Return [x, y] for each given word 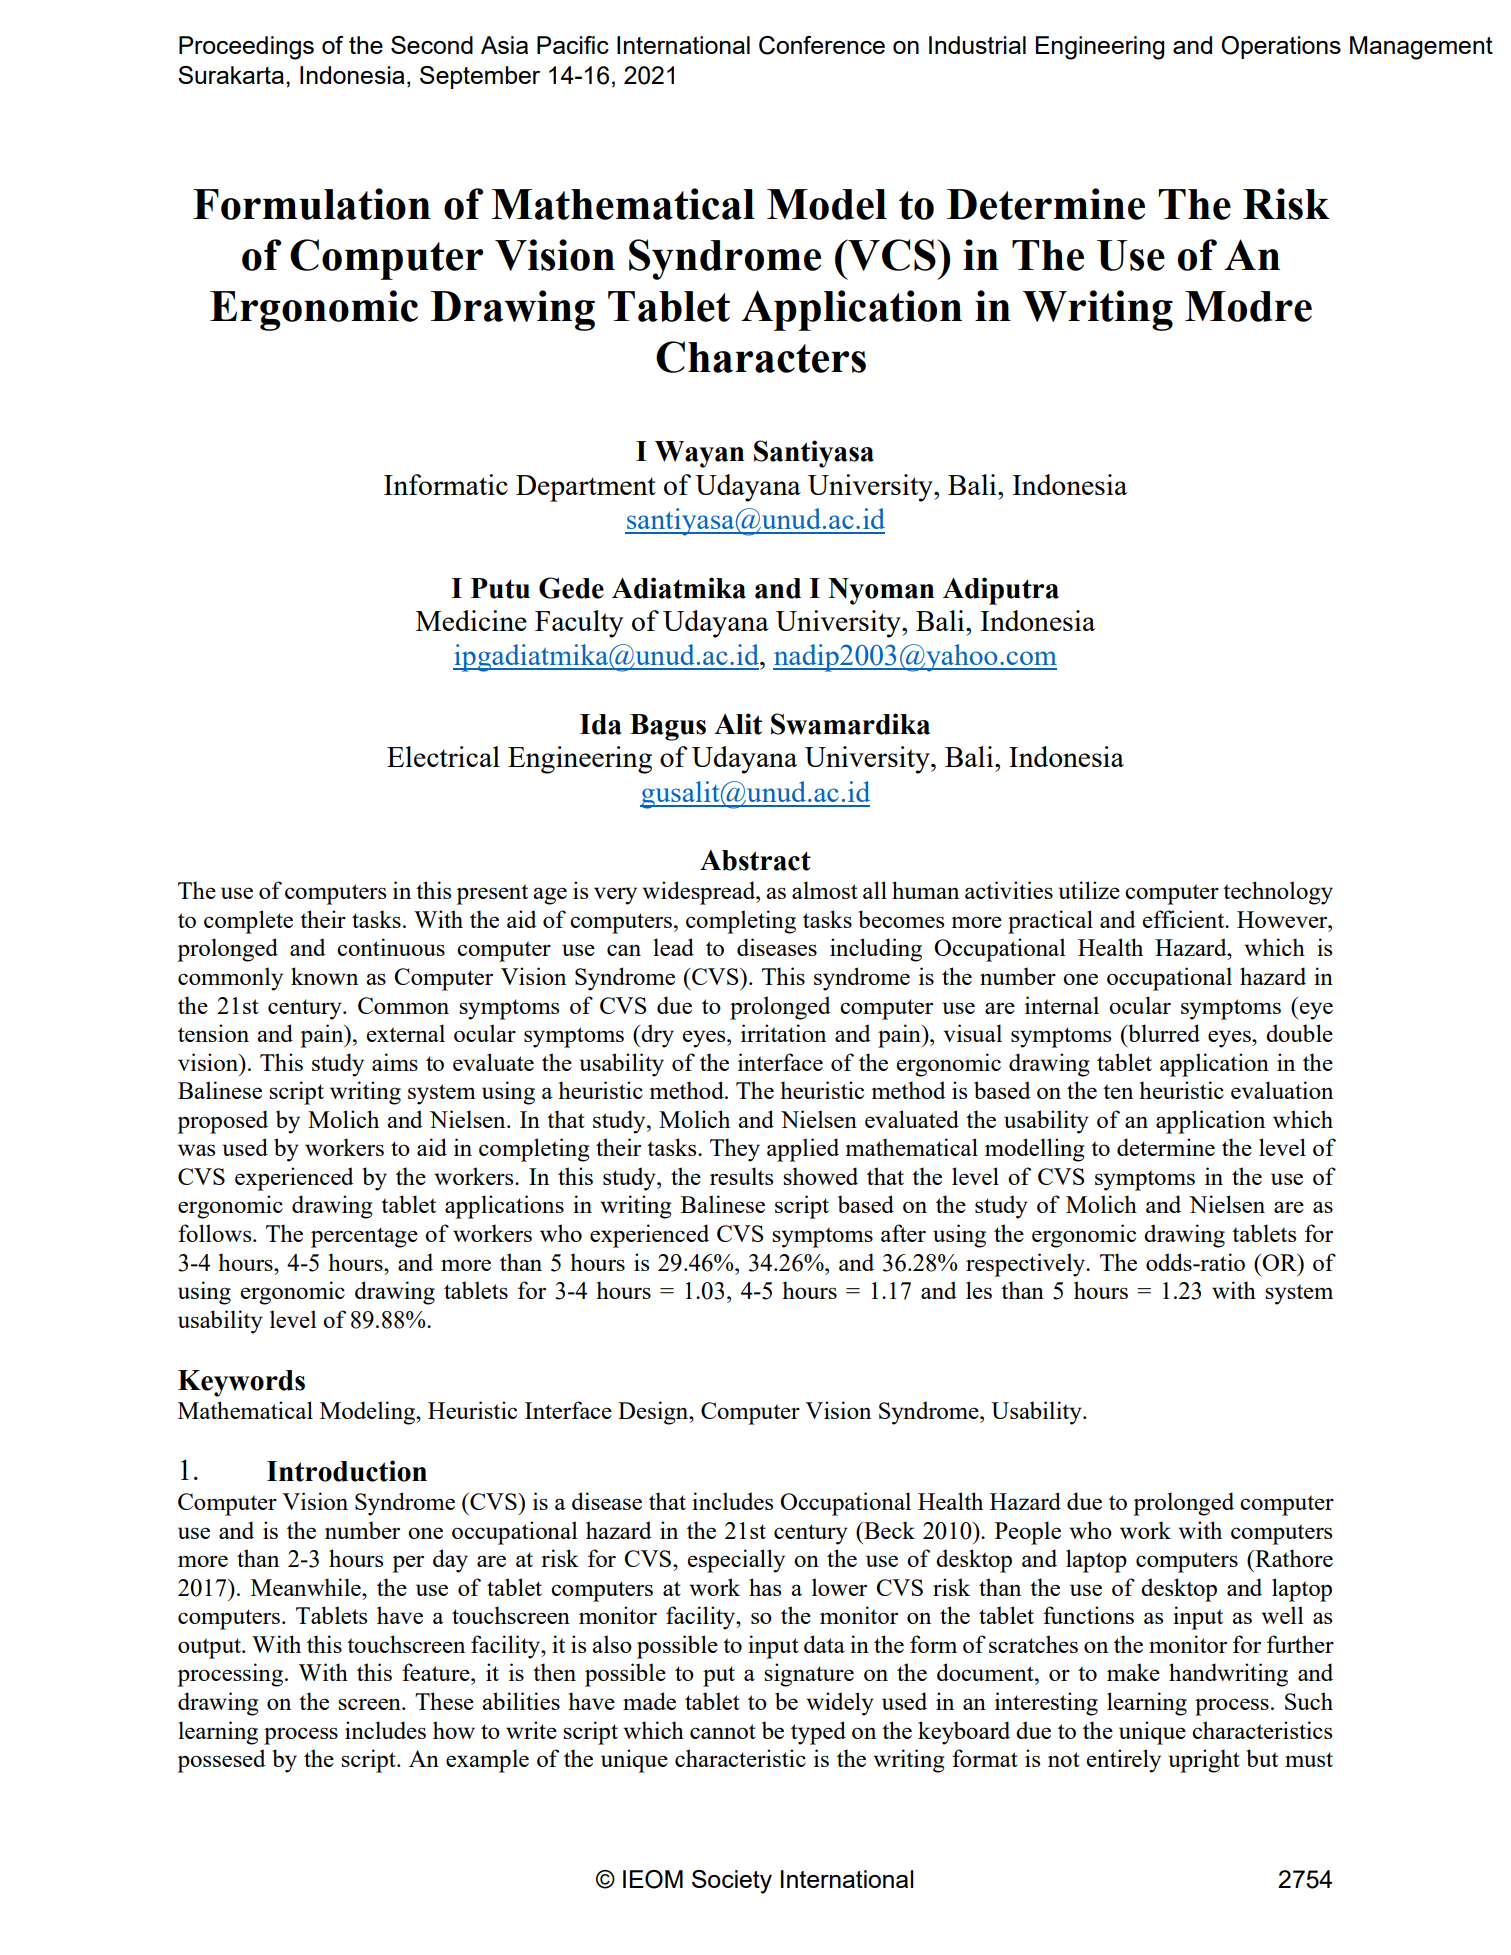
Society [732, 1882]
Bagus [668, 727]
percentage [364, 1237]
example [487, 1761]
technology [1278, 893]
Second [432, 45]
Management [1421, 48]
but [1262, 1758]
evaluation [1282, 1090]
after [903, 1233]
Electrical [443, 756]
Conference [822, 45]
